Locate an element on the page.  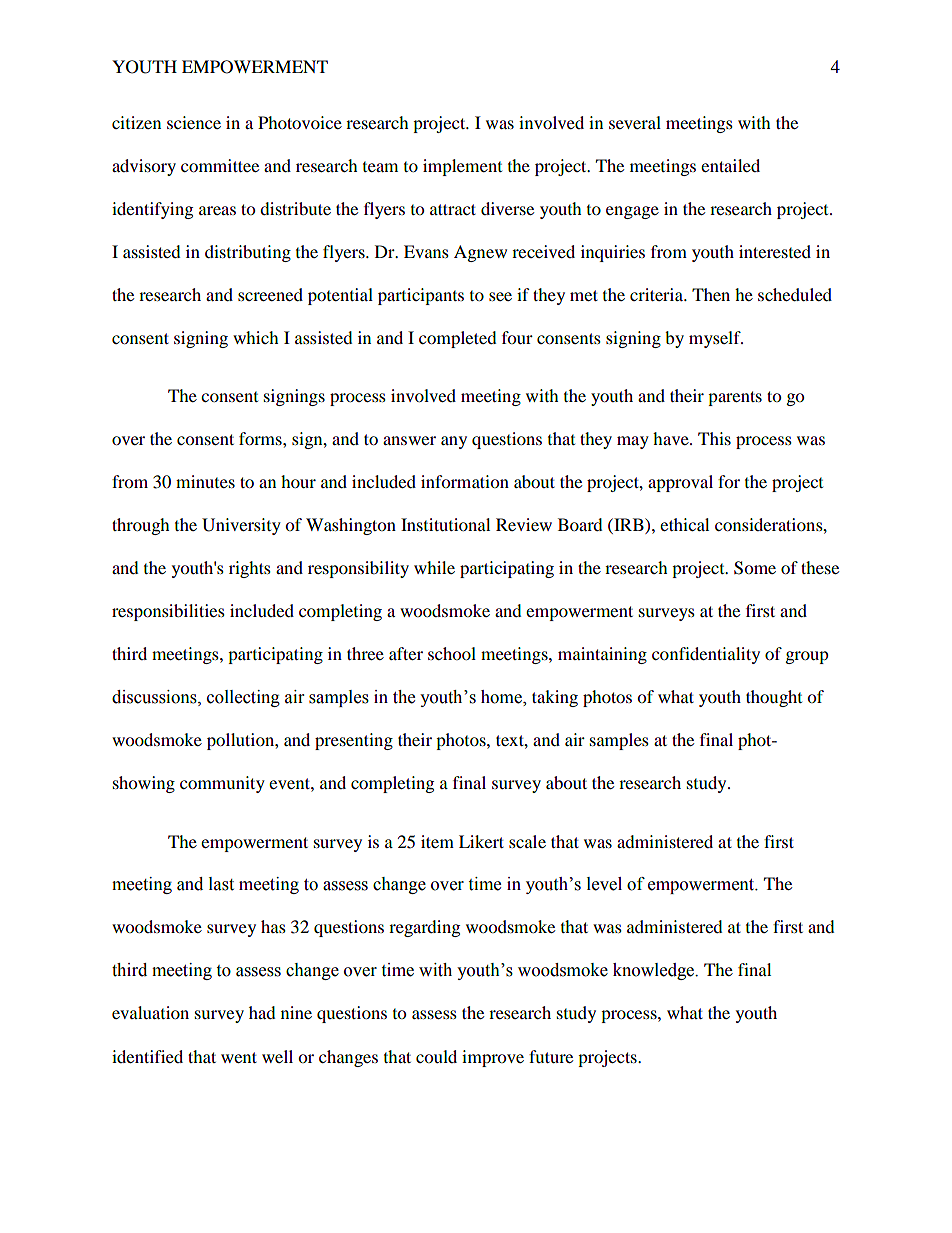
improve is located at coordinates (493, 1058).
